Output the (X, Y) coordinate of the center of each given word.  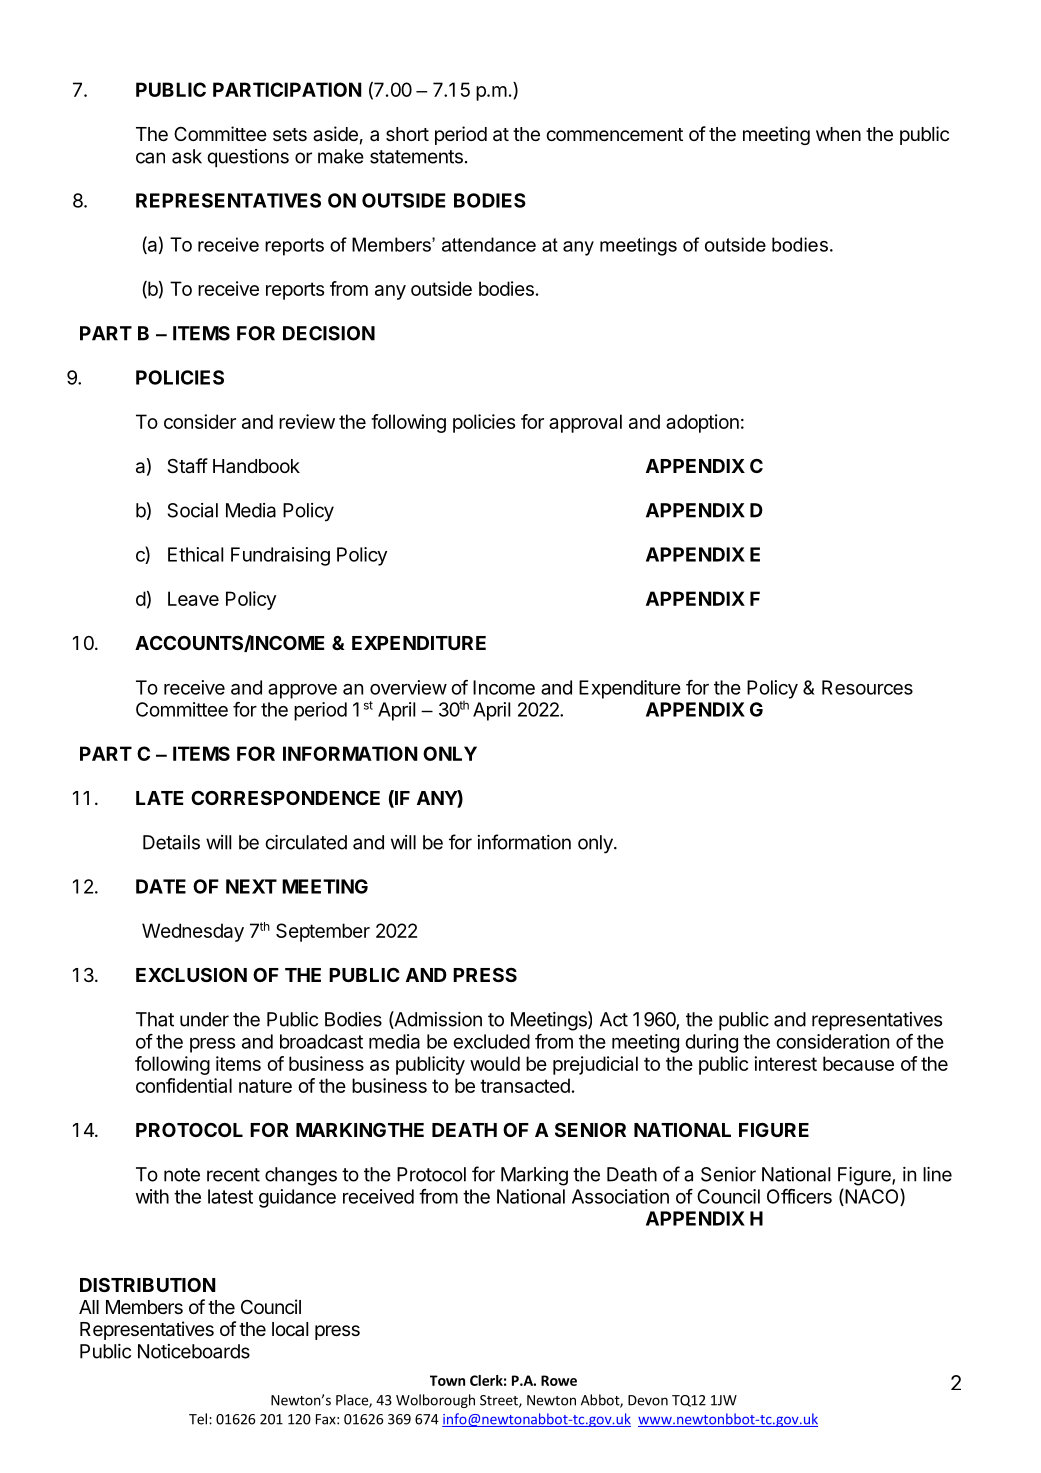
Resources (867, 687)
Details (171, 842)
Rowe (559, 1380)
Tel (199, 1419)
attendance (489, 244)
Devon (648, 1400)
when (838, 134)
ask (187, 156)
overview (408, 687)
